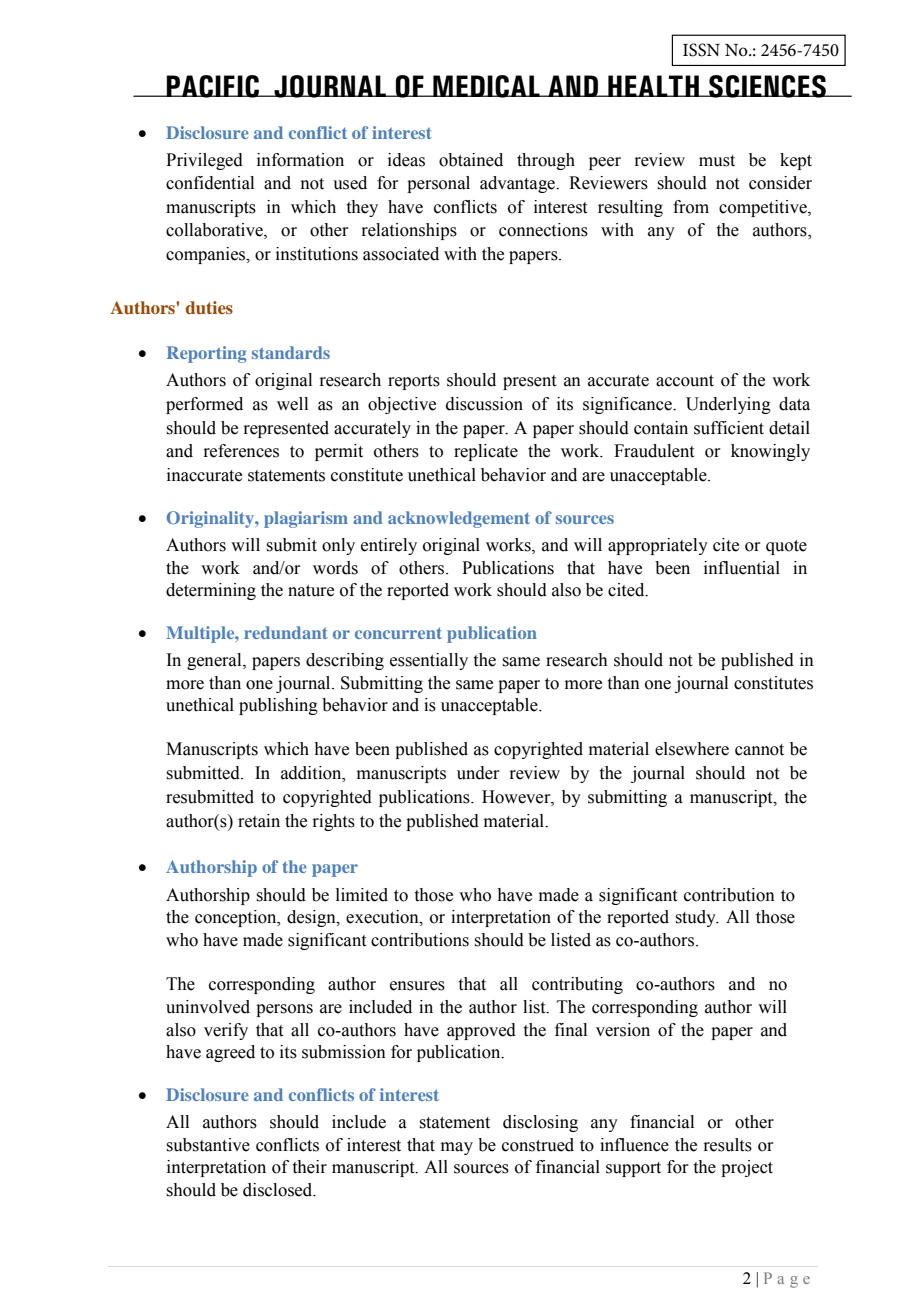  I want to click on essentially, so click(429, 661).
